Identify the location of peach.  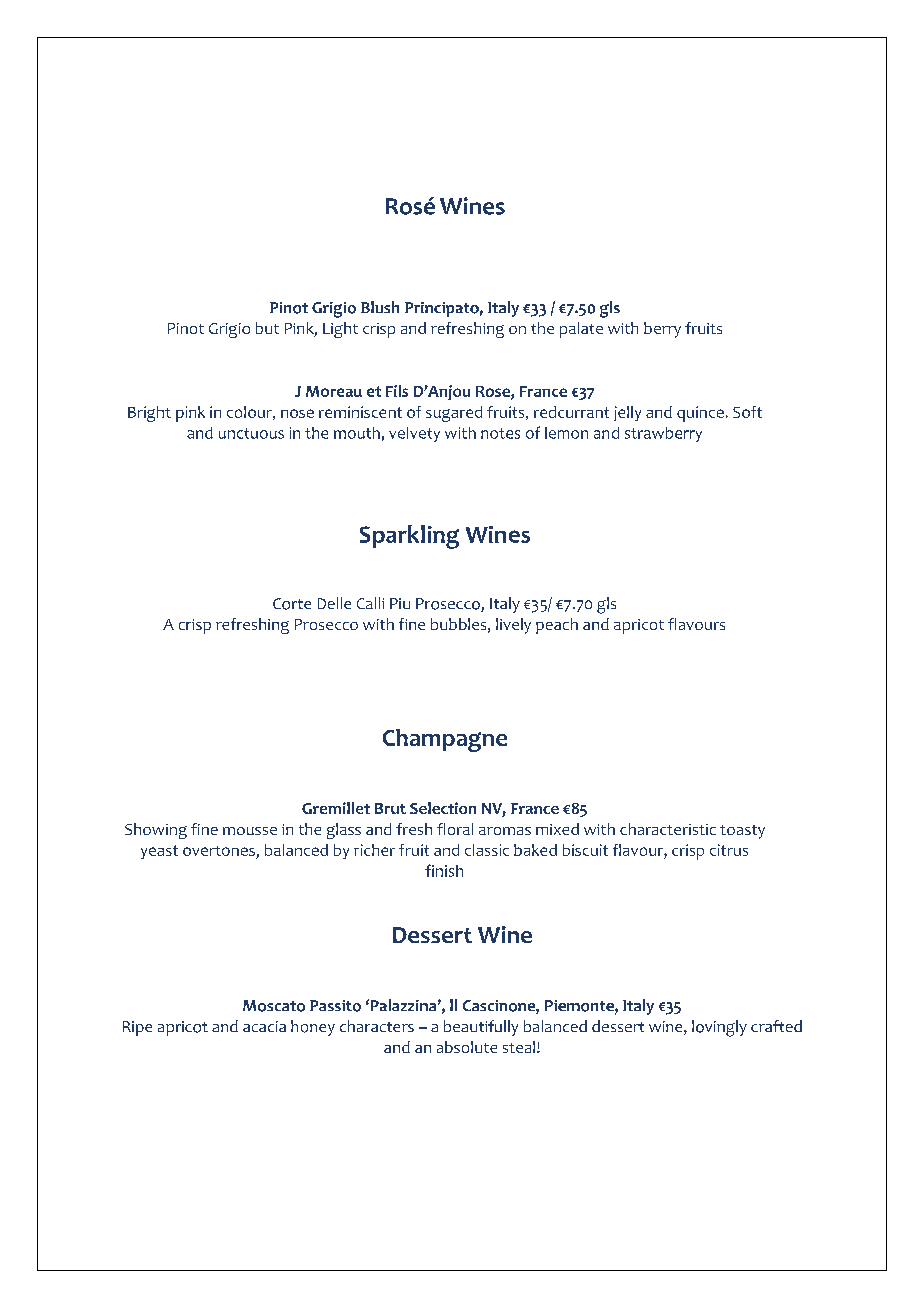
(557, 626).
